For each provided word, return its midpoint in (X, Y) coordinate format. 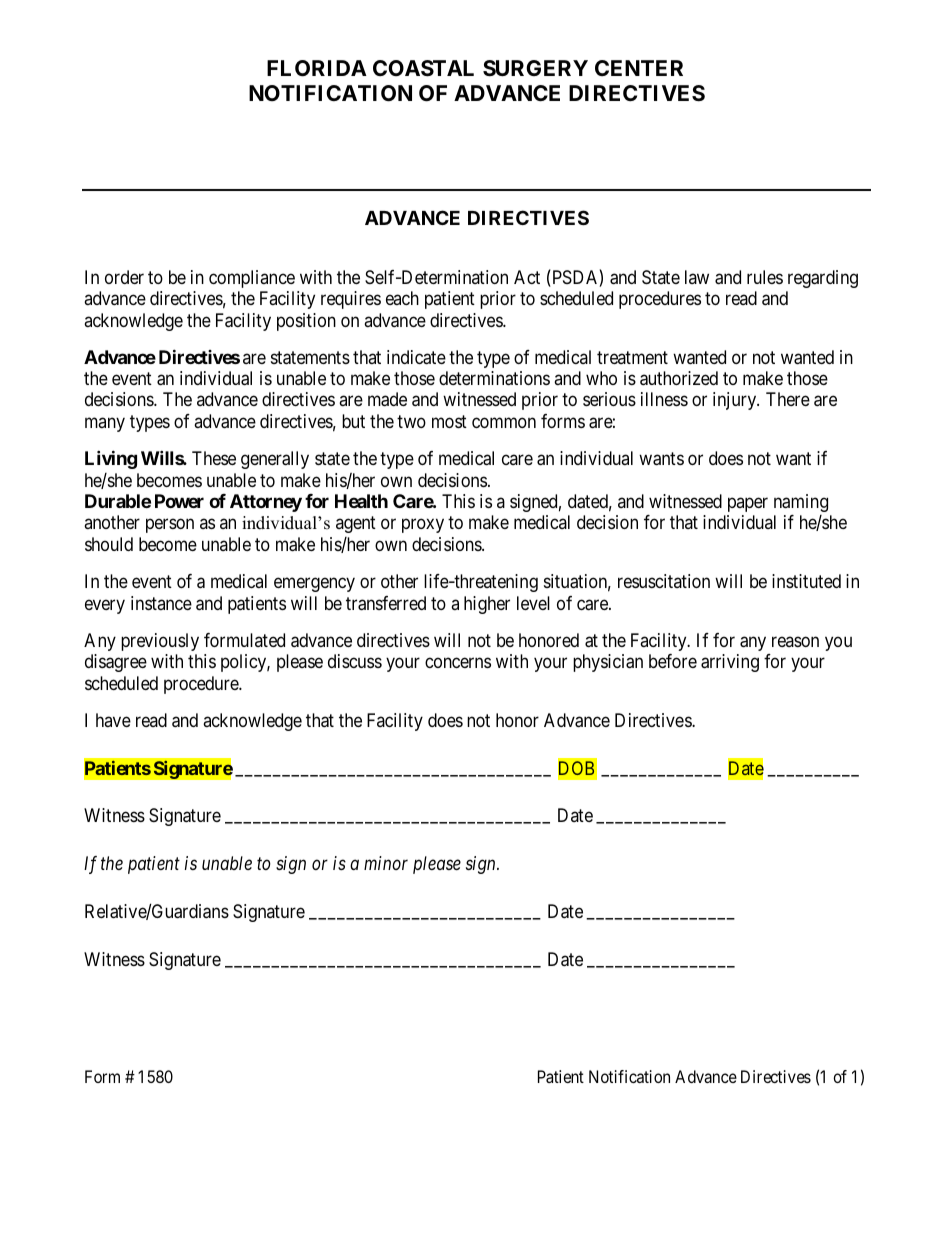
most (449, 421)
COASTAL (423, 68)
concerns (458, 663)
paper (748, 505)
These (214, 458)
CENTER (639, 68)
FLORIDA (317, 68)
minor (386, 863)
